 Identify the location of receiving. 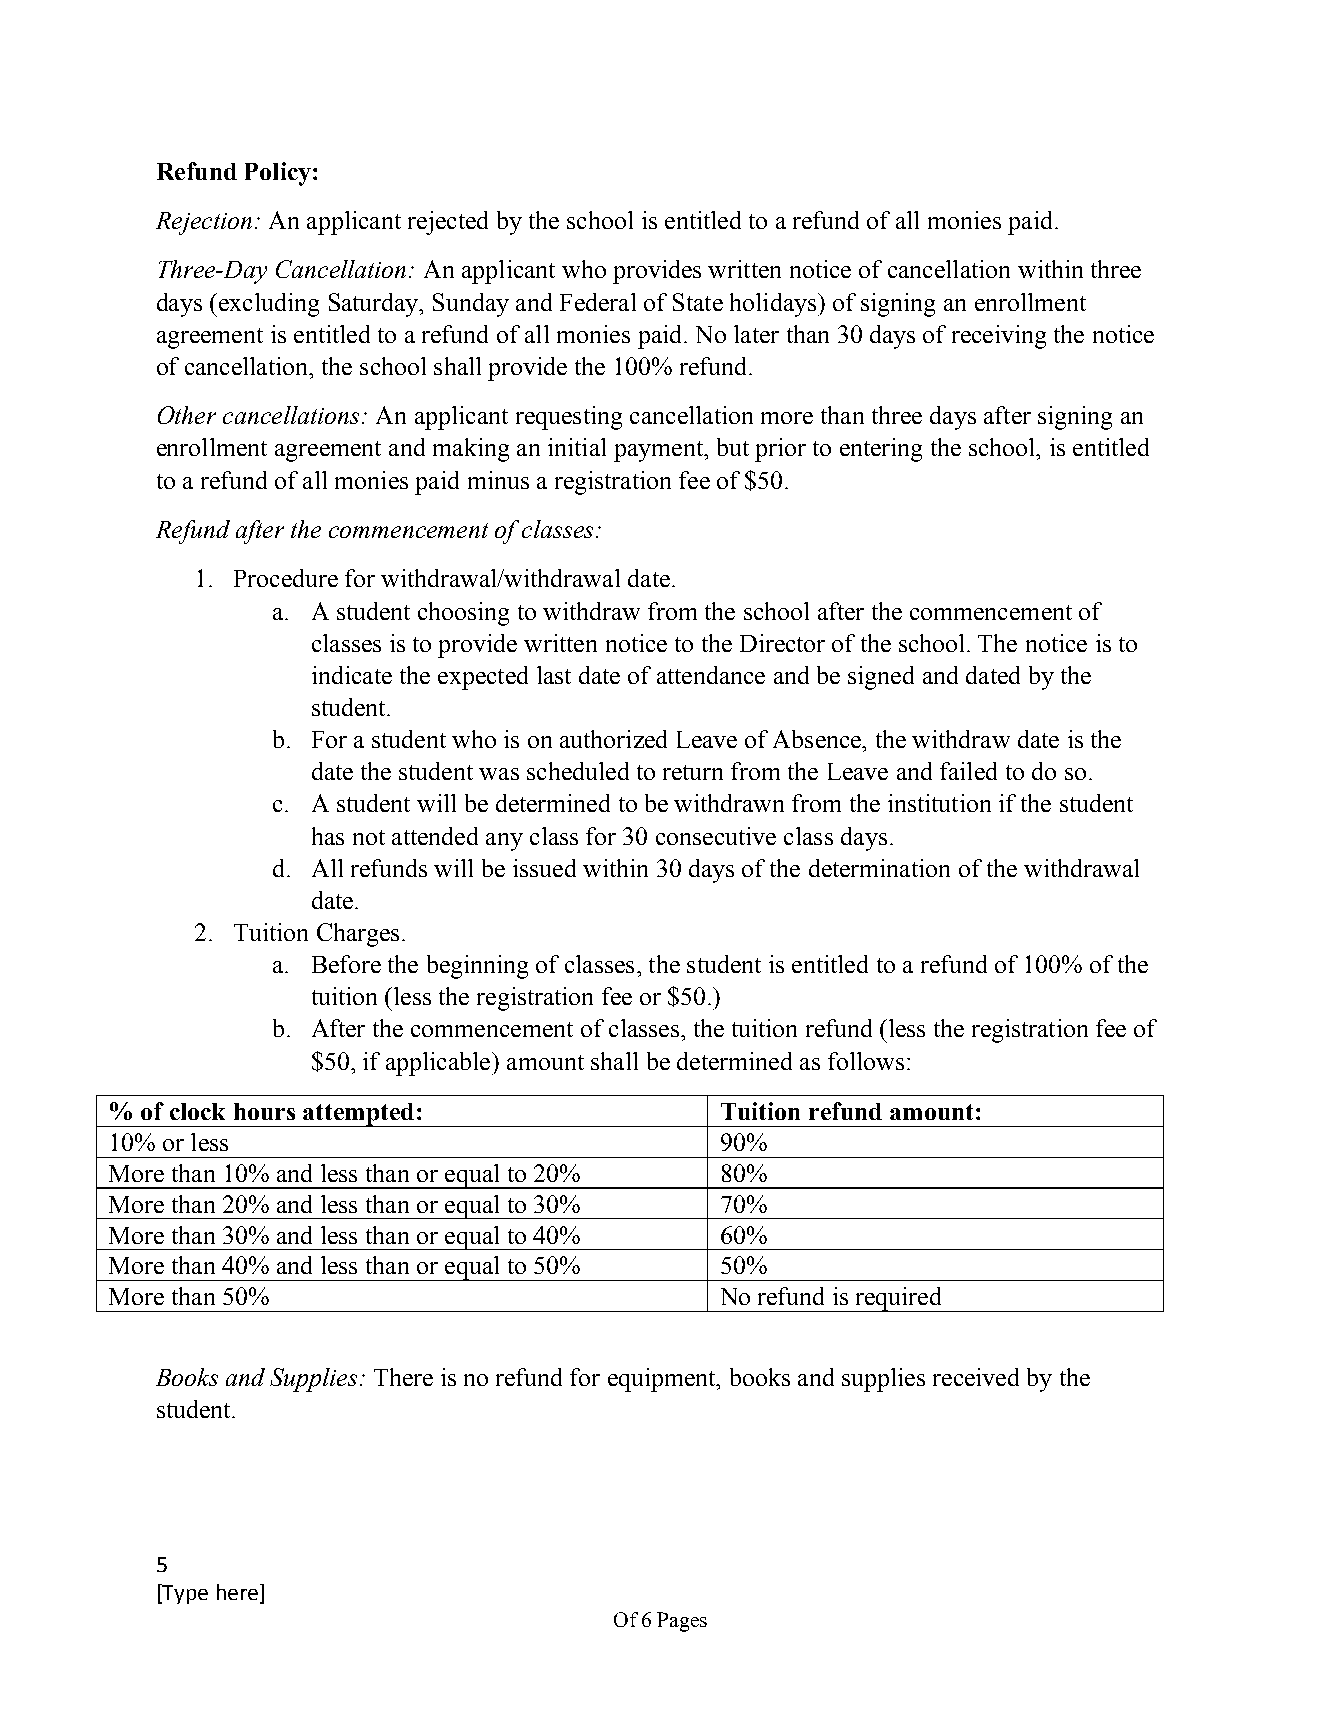
(999, 337).
